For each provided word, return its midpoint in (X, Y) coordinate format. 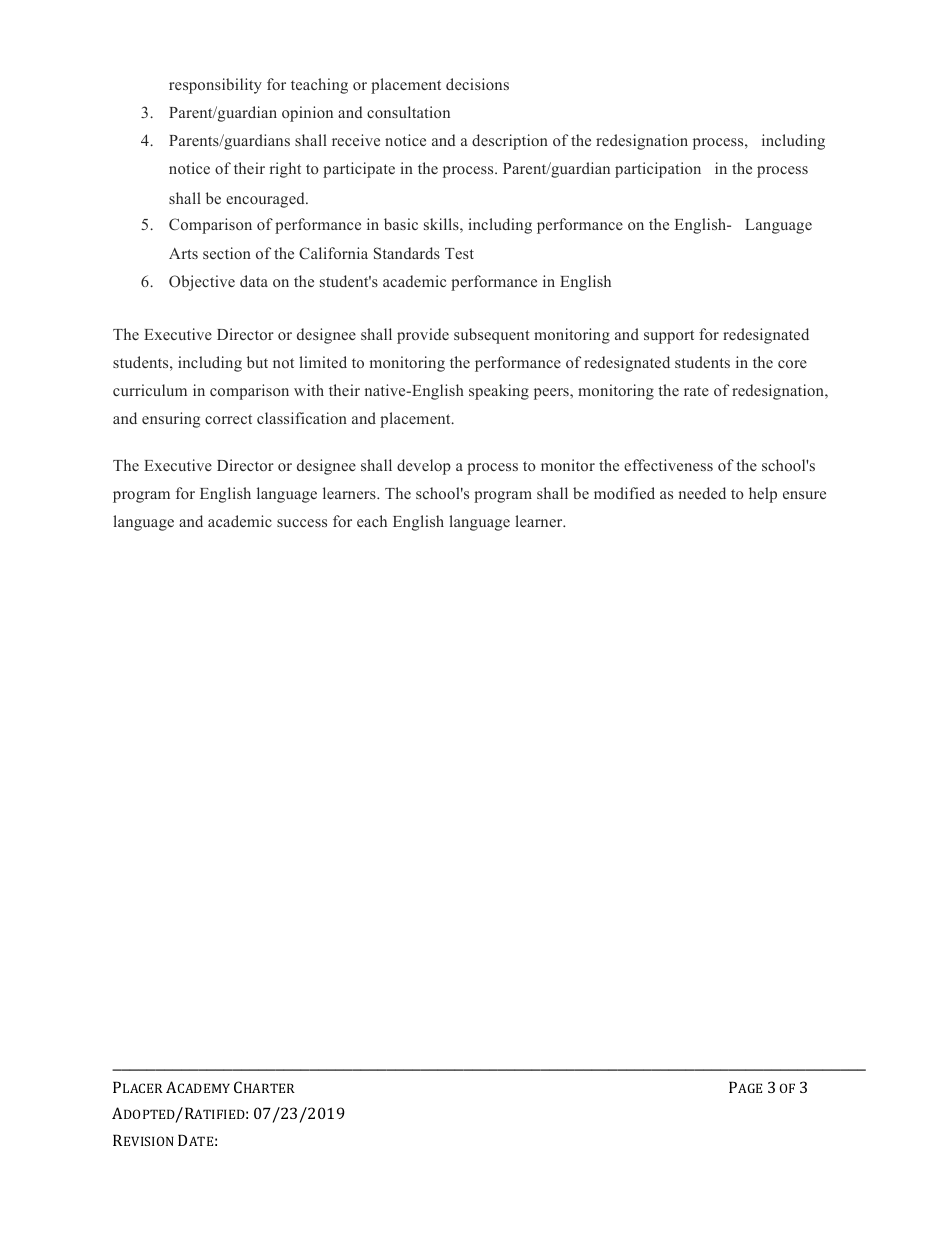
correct (228, 419)
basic (401, 224)
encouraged (266, 200)
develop (424, 467)
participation (658, 170)
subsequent (492, 336)
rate (696, 391)
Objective (202, 283)
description (510, 142)
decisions (477, 84)
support (669, 337)
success (302, 523)
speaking (499, 392)
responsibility (215, 86)
